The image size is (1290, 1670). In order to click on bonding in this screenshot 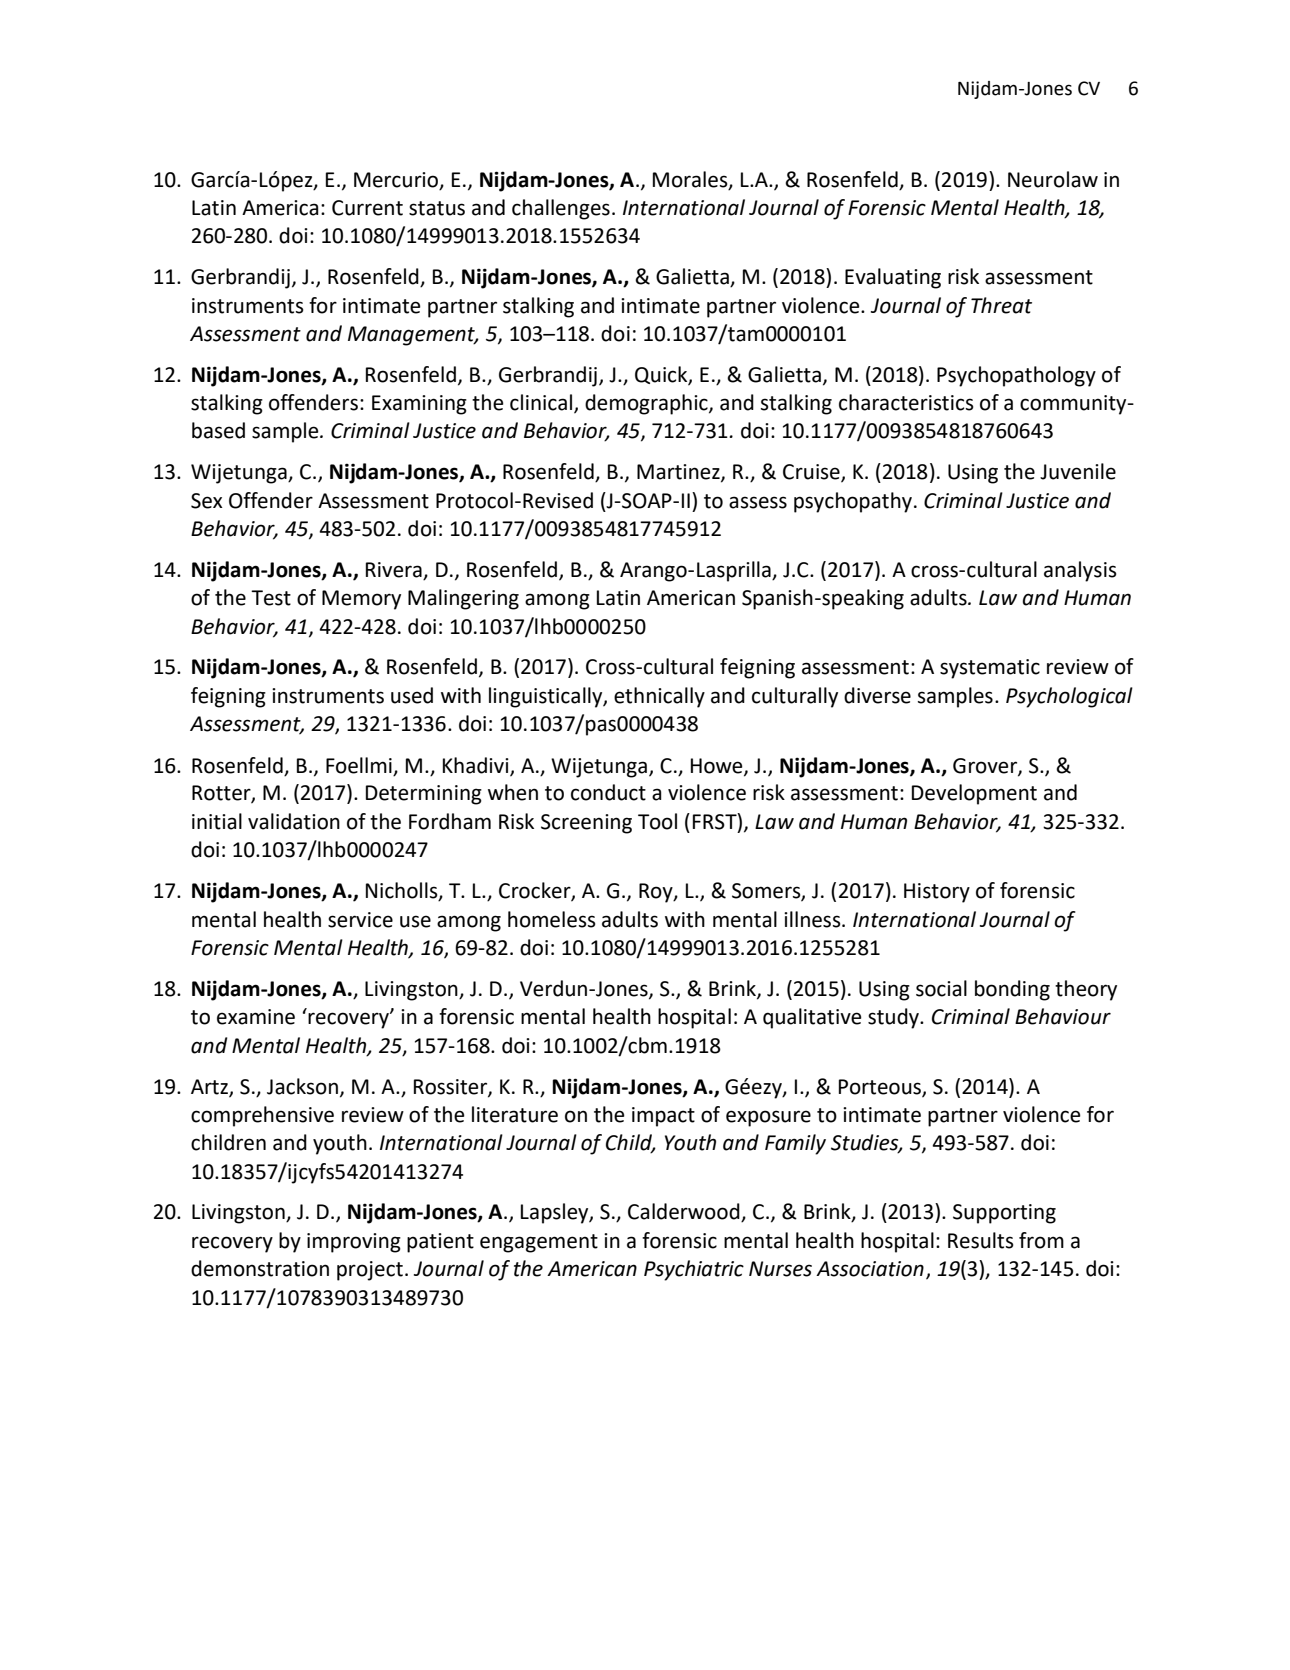, I will do `click(1012, 990)`.
